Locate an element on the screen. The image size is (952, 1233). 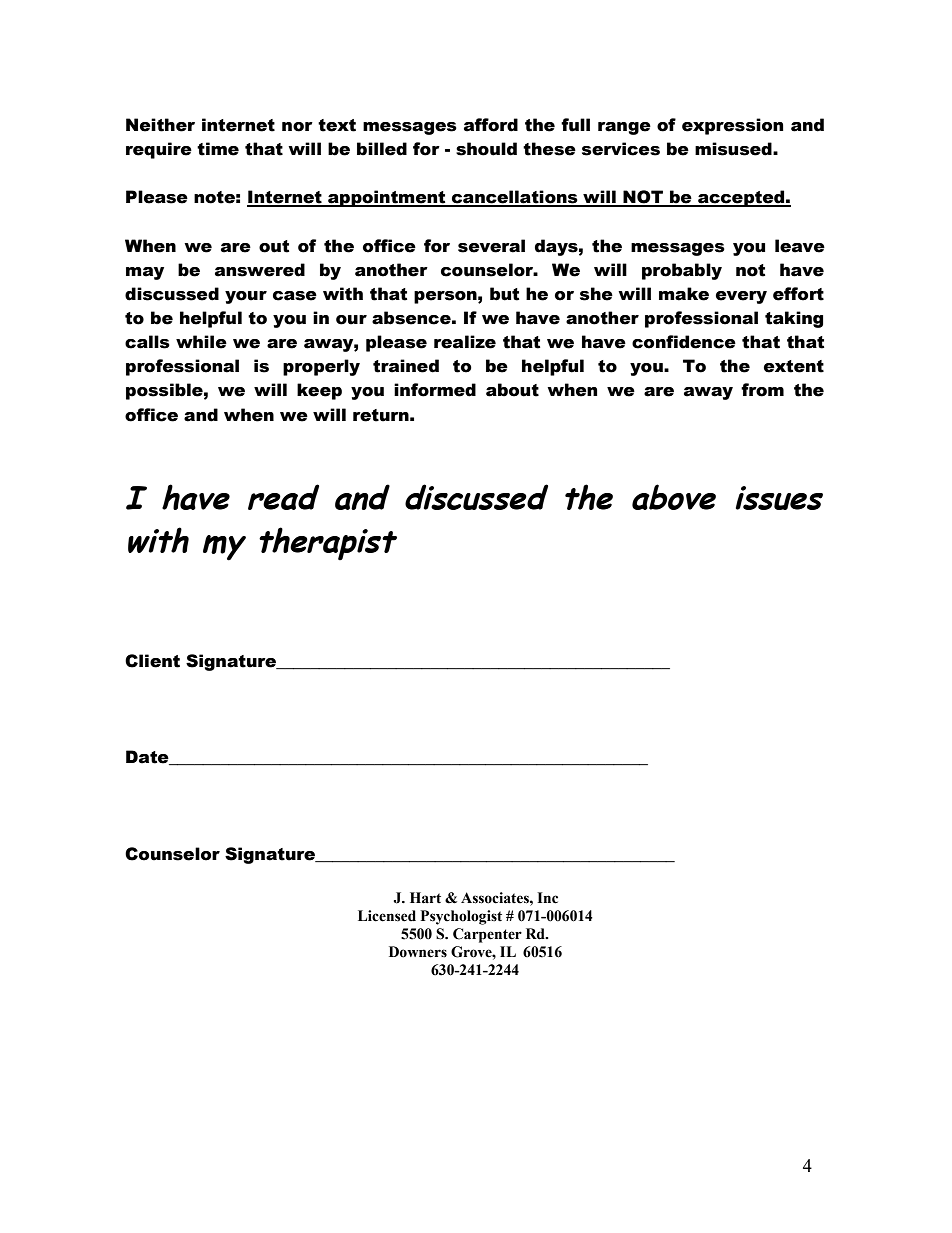
expression is located at coordinates (732, 126).
